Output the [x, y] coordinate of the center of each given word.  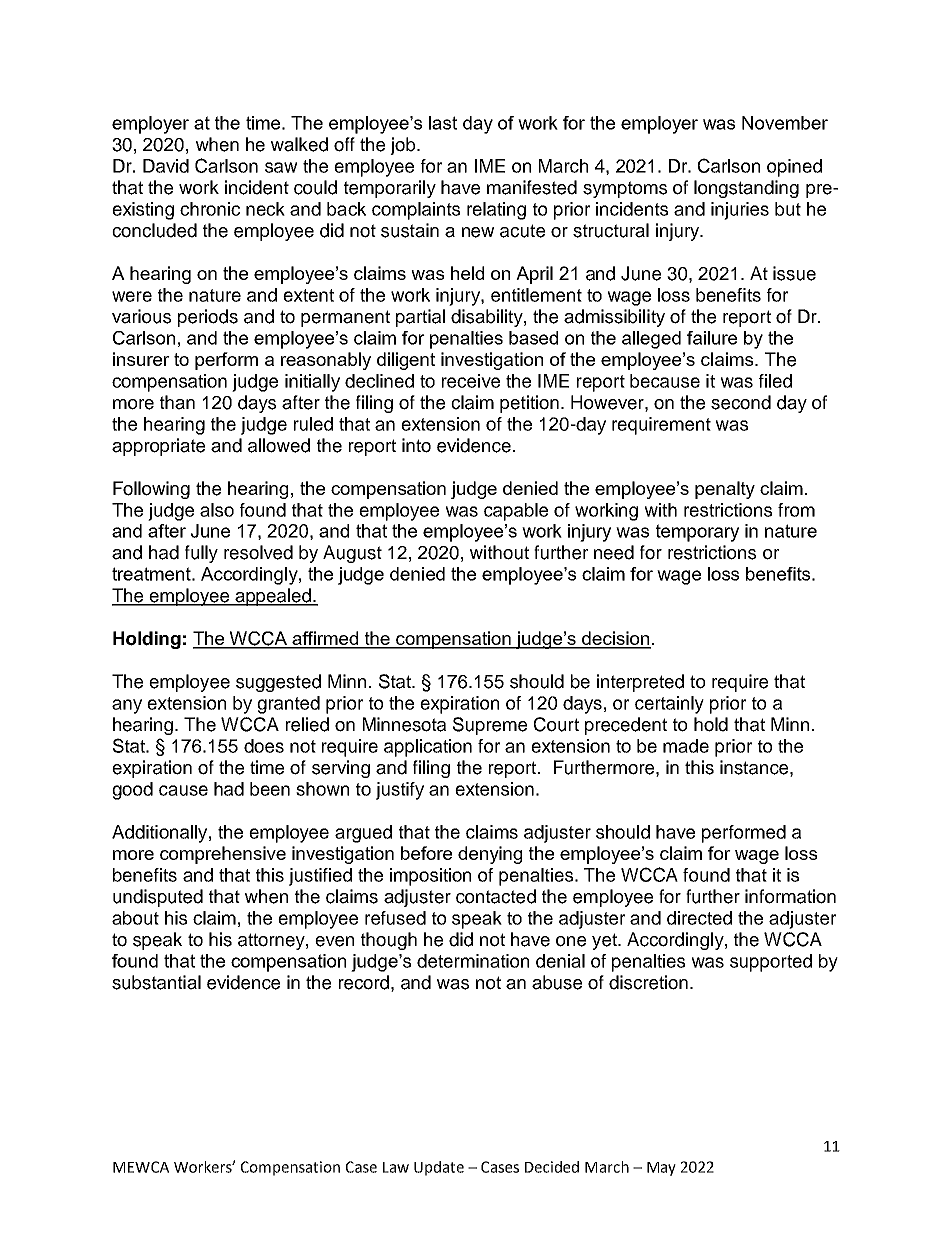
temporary [697, 533]
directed [699, 918]
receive [471, 381]
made [686, 746]
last [443, 123]
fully [201, 554]
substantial [156, 982]
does [264, 746]
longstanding [746, 189]
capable [516, 512]
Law [396, 1167]
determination [473, 961]
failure [712, 338]
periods [208, 318]
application [428, 748]
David [166, 166]
